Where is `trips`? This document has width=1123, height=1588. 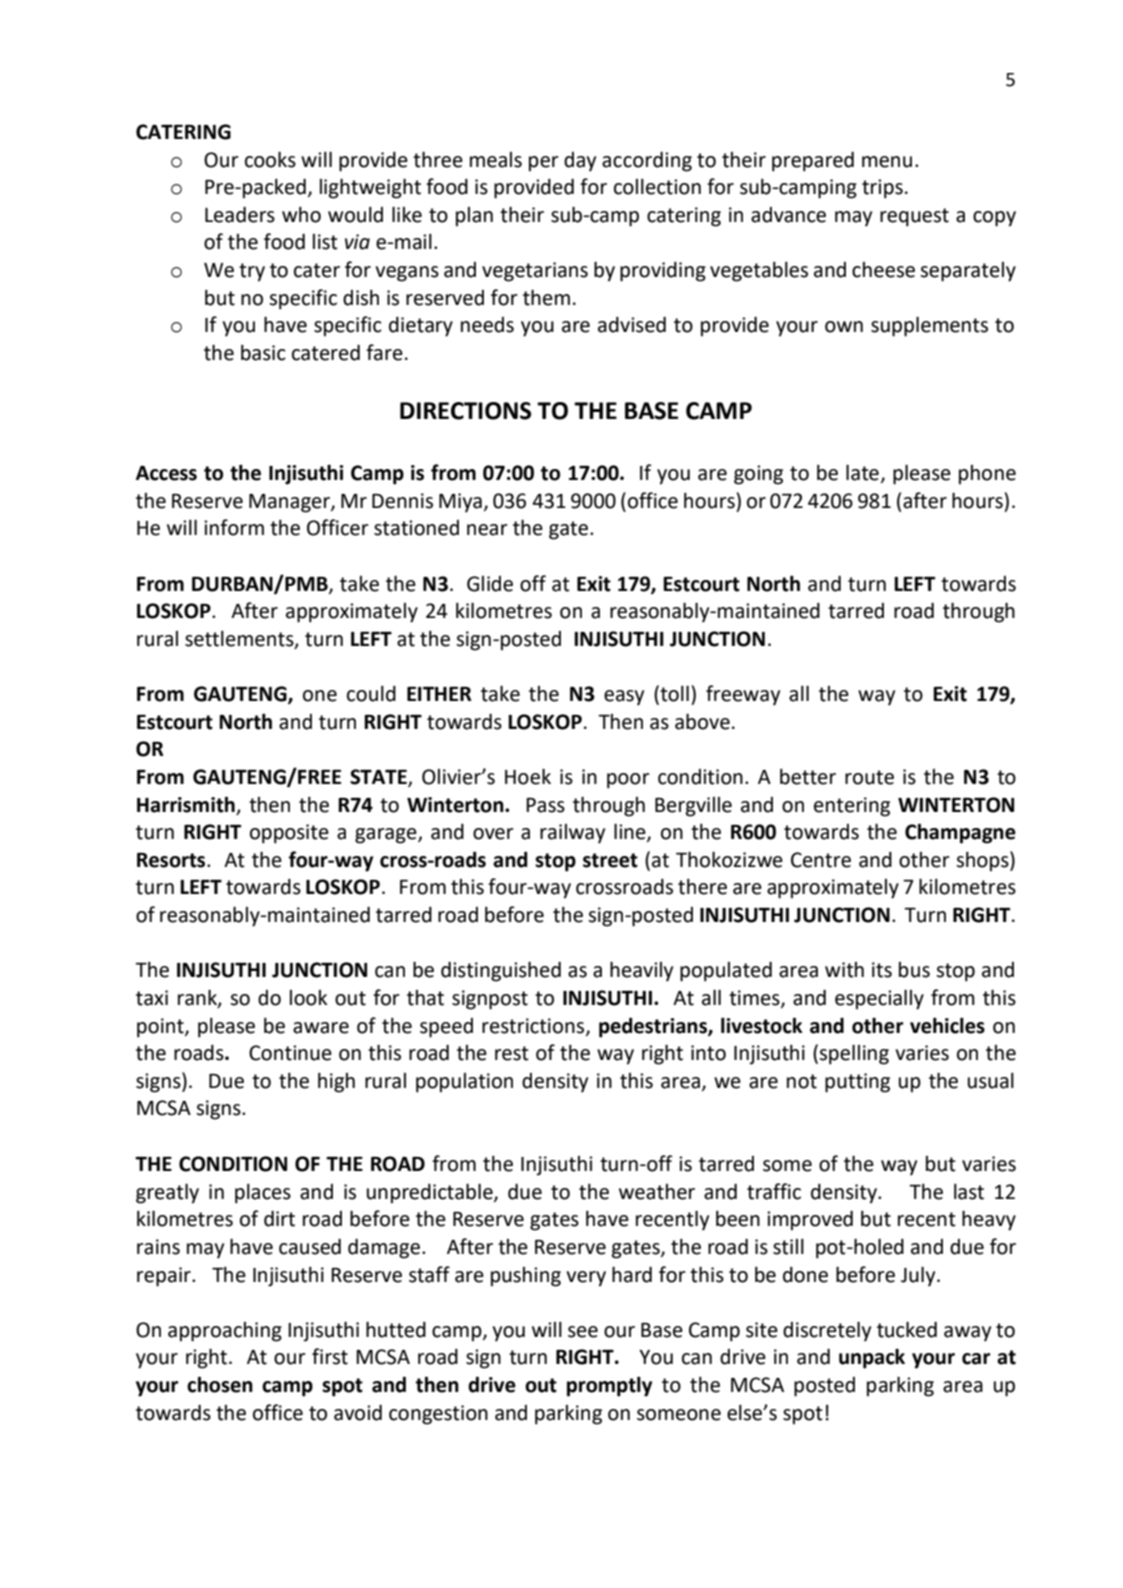 trips is located at coordinates (882, 189).
